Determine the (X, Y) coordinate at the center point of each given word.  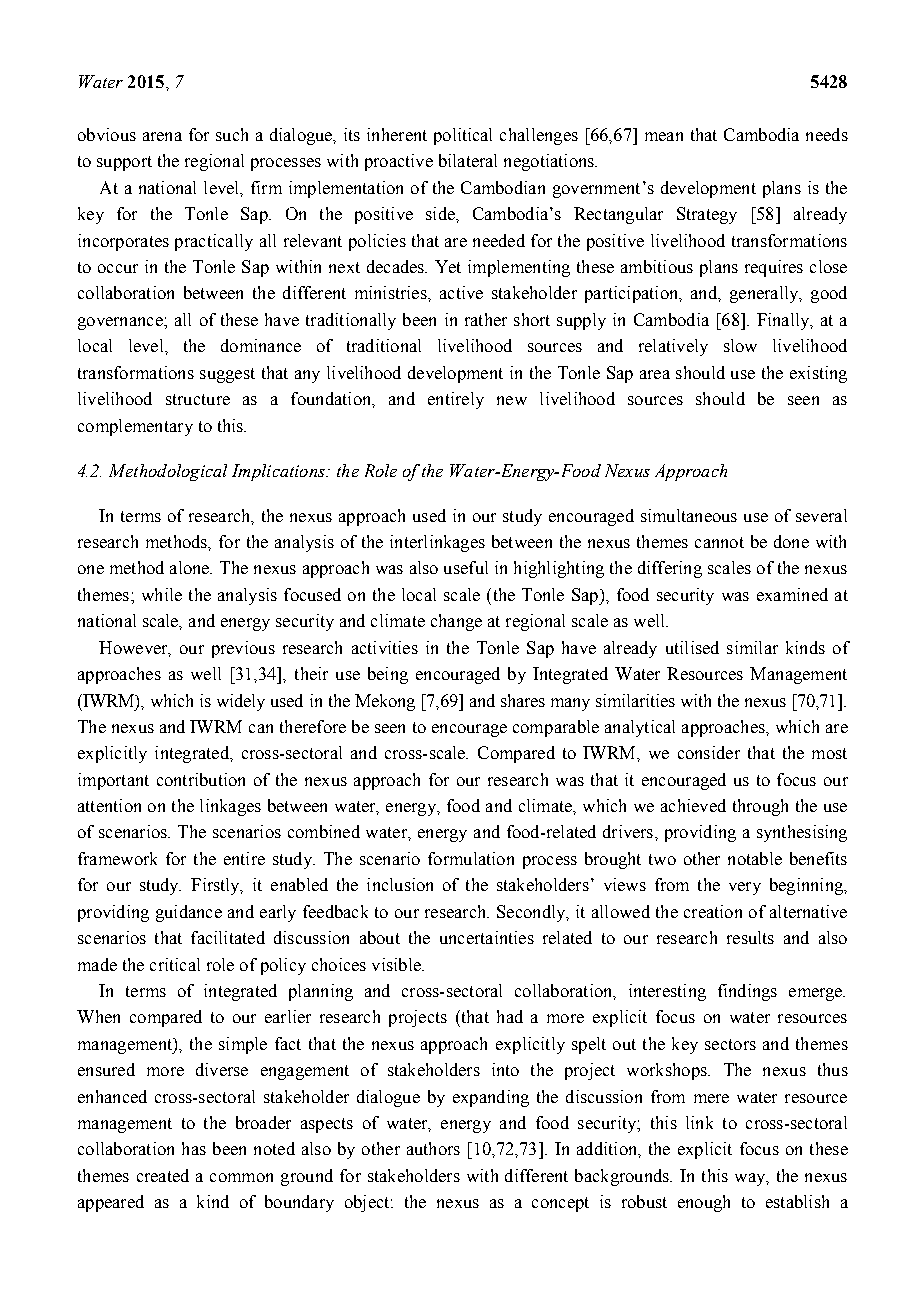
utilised (692, 647)
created (163, 1175)
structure (198, 399)
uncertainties (487, 937)
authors (433, 1148)
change (456, 622)
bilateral (468, 160)
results (750, 937)
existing (818, 374)
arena (162, 136)
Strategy (707, 215)
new (512, 400)
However (134, 648)
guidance (189, 913)
